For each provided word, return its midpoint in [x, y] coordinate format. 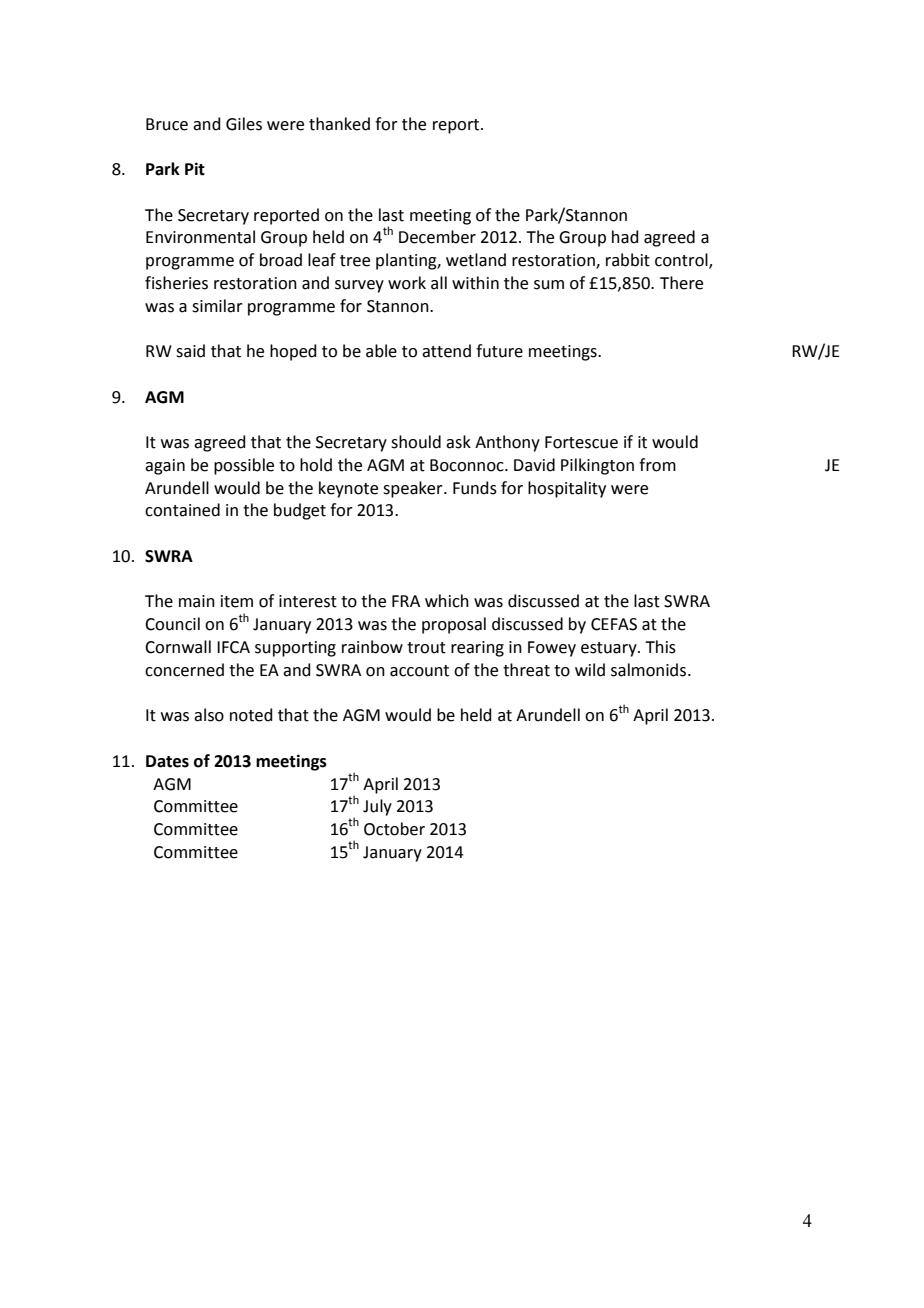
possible [244, 466]
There [681, 283]
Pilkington [597, 466]
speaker [414, 489]
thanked [339, 124]
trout [426, 648]
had [625, 237]
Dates [167, 761]
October [394, 829]
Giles [244, 124]
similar [217, 306]
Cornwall [178, 647]
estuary [610, 649]
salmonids [648, 670]
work [407, 283]
